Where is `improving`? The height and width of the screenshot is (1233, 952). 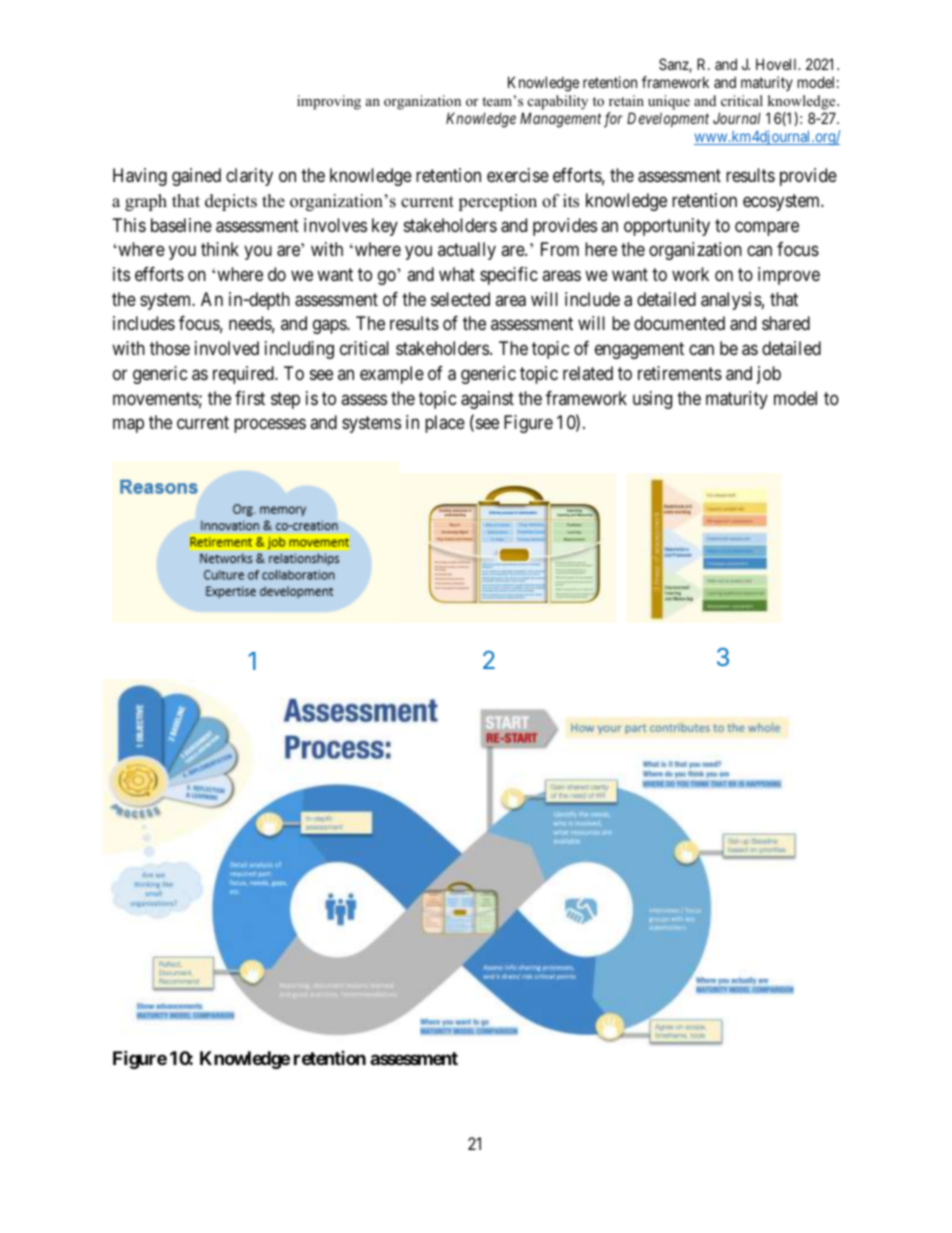
improving is located at coordinates (329, 102).
